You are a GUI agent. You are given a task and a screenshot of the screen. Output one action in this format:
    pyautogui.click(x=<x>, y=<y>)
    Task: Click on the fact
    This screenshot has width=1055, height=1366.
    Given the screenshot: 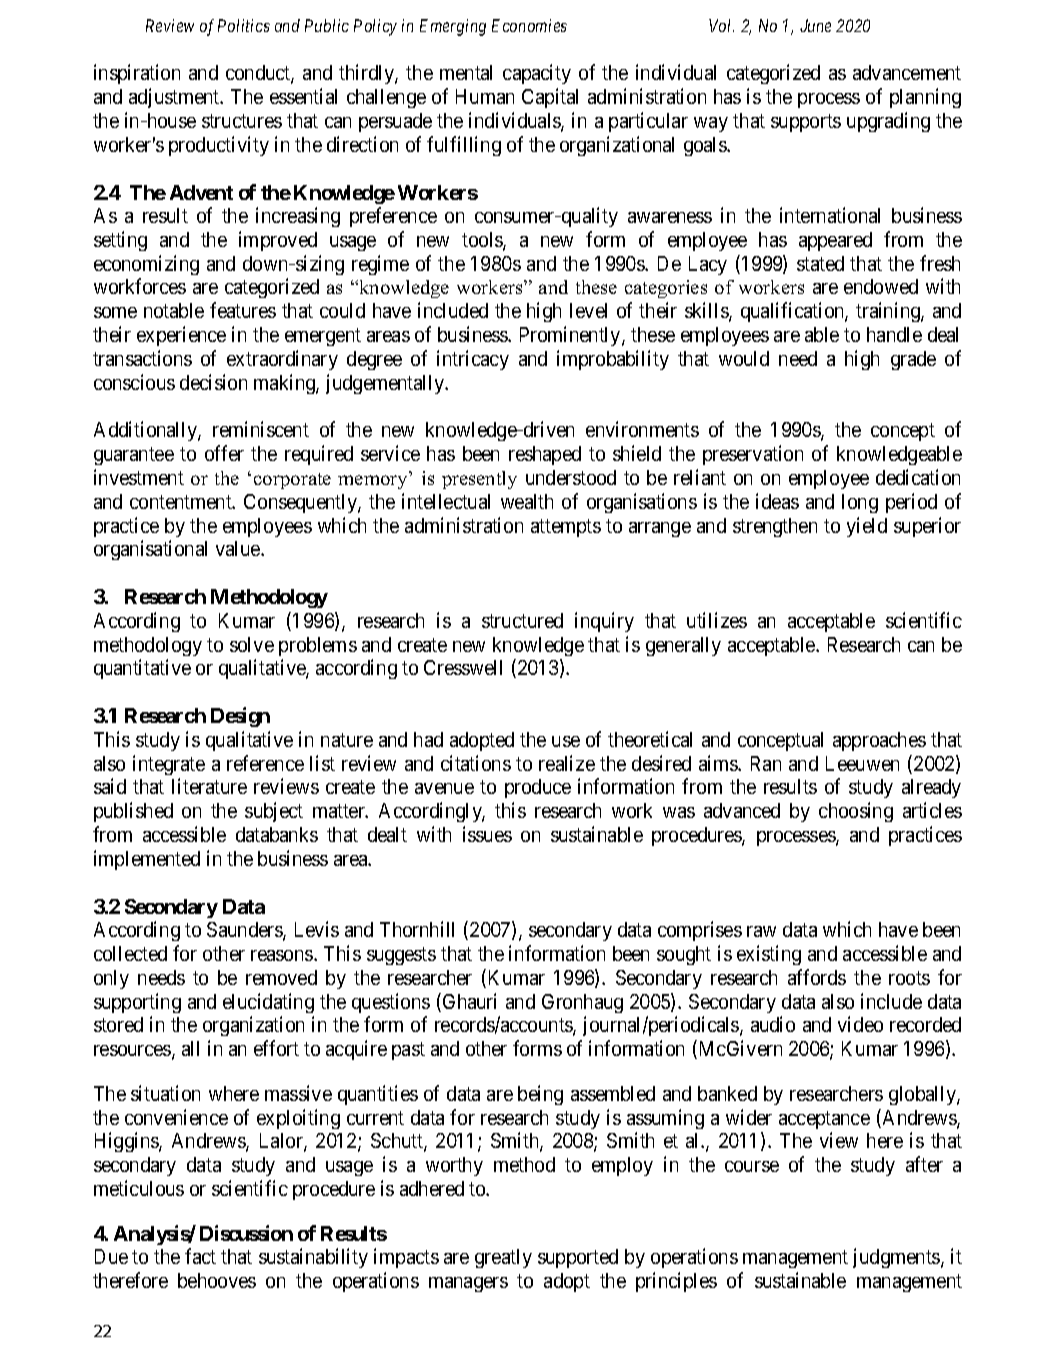 What is the action you would take?
    pyautogui.click(x=200, y=1256)
